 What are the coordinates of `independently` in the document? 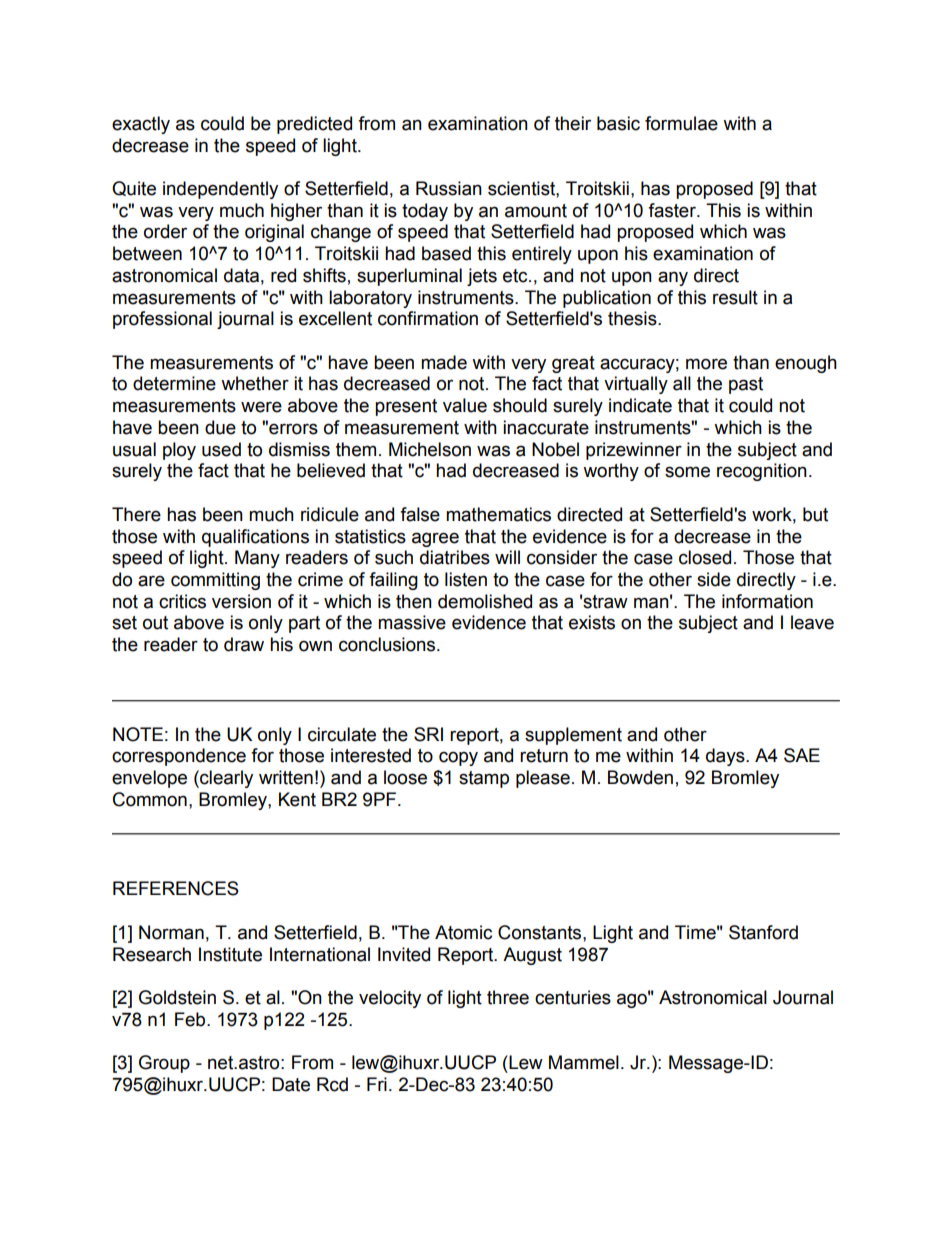 It's located at (220, 190).
